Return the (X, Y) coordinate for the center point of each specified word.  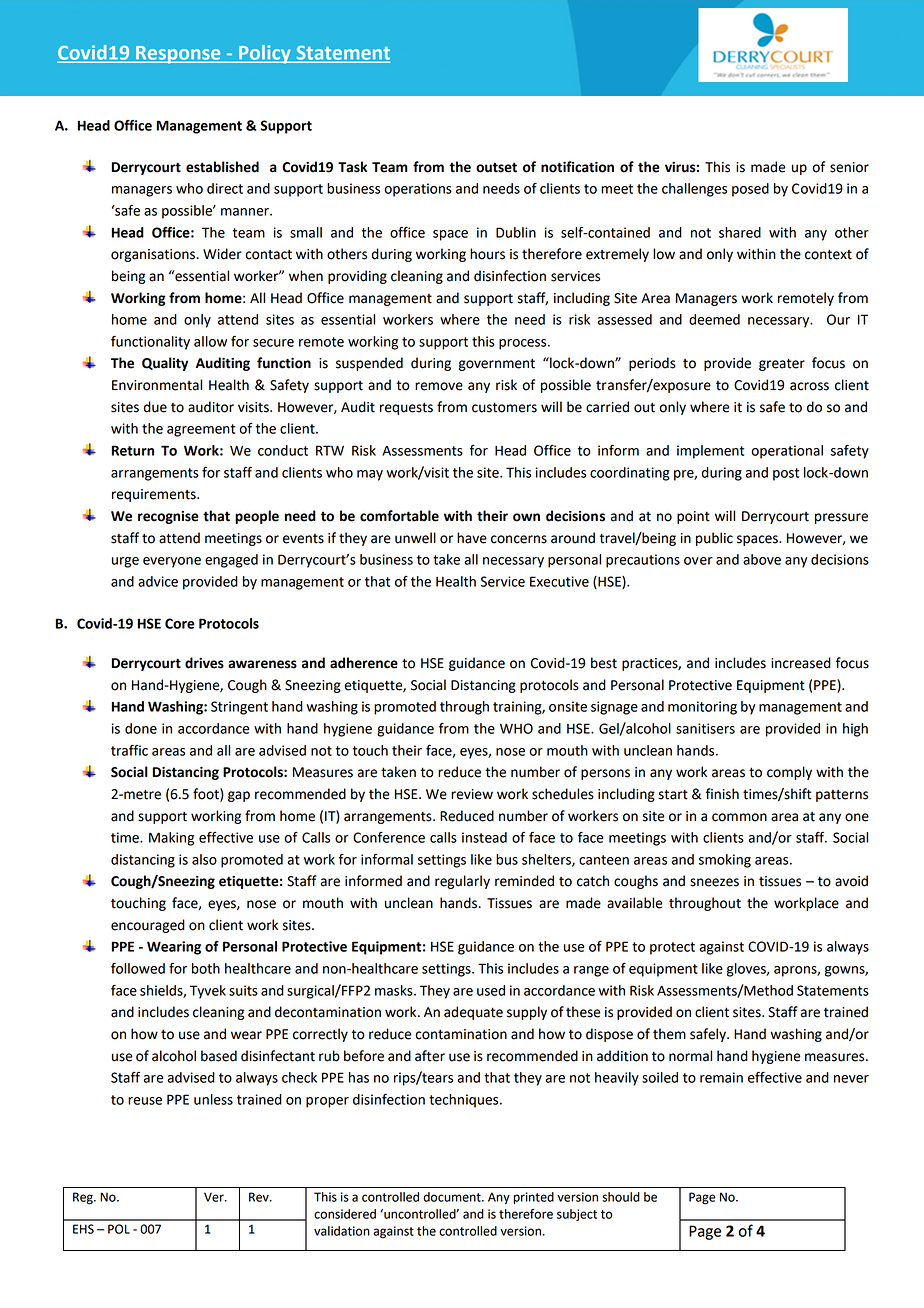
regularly (462, 882)
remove (439, 386)
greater (782, 364)
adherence (364, 663)
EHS (83, 1229)
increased (801, 663)
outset (496, 167)
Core (180, 623)
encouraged (148, 926)
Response (178, 55)
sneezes (714, 882)
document (453, 1197)
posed (750, 190)
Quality (165, 364)
